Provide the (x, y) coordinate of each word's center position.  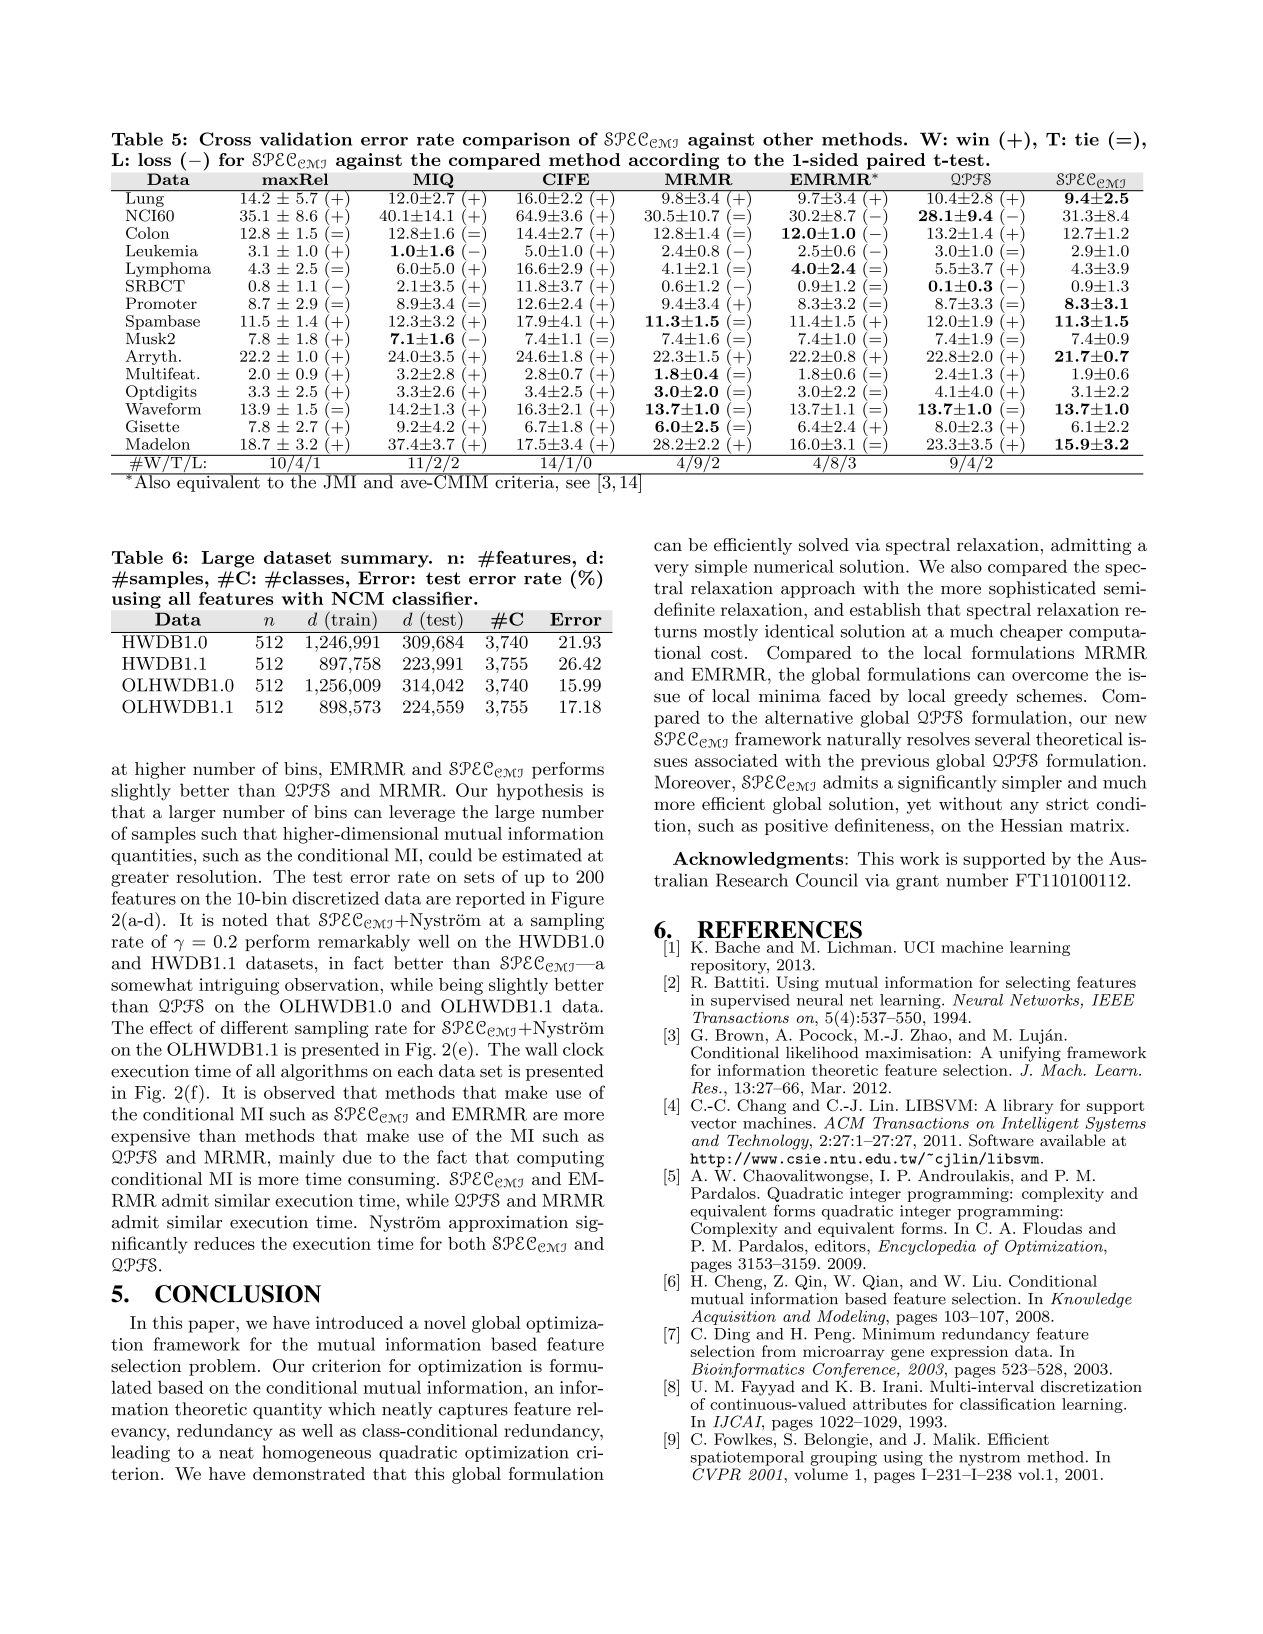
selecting (1038, 984)
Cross (225, 139)
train (351, 618)
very (671, 570)
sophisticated (1042, 589)
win (973, 139)
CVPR (717, 1474)
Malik (955, 1439)
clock (583, 1049)
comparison (516, 140)
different (254, 1027)
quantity (287, 1411)
